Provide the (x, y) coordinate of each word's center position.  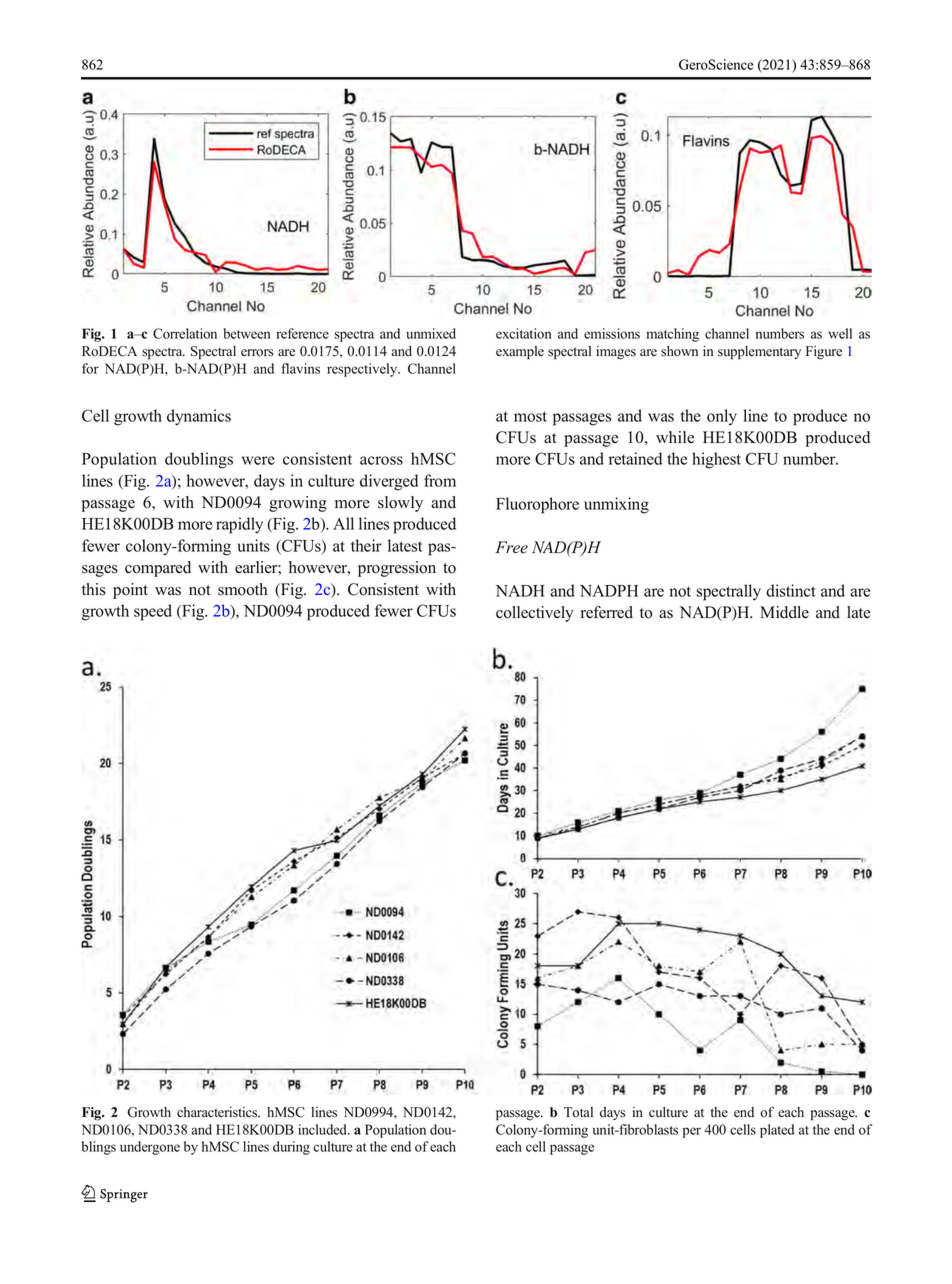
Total (578, 1112)
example (520, 353)
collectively (535, 614)
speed (153, 612)
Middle (784, 612)
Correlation (185, 333)
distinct (791, 590)
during (291, 1148)
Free (511, 547)
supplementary (759, 353)
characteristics (218, 1112)
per (692, 1132)
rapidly (239, 525)
